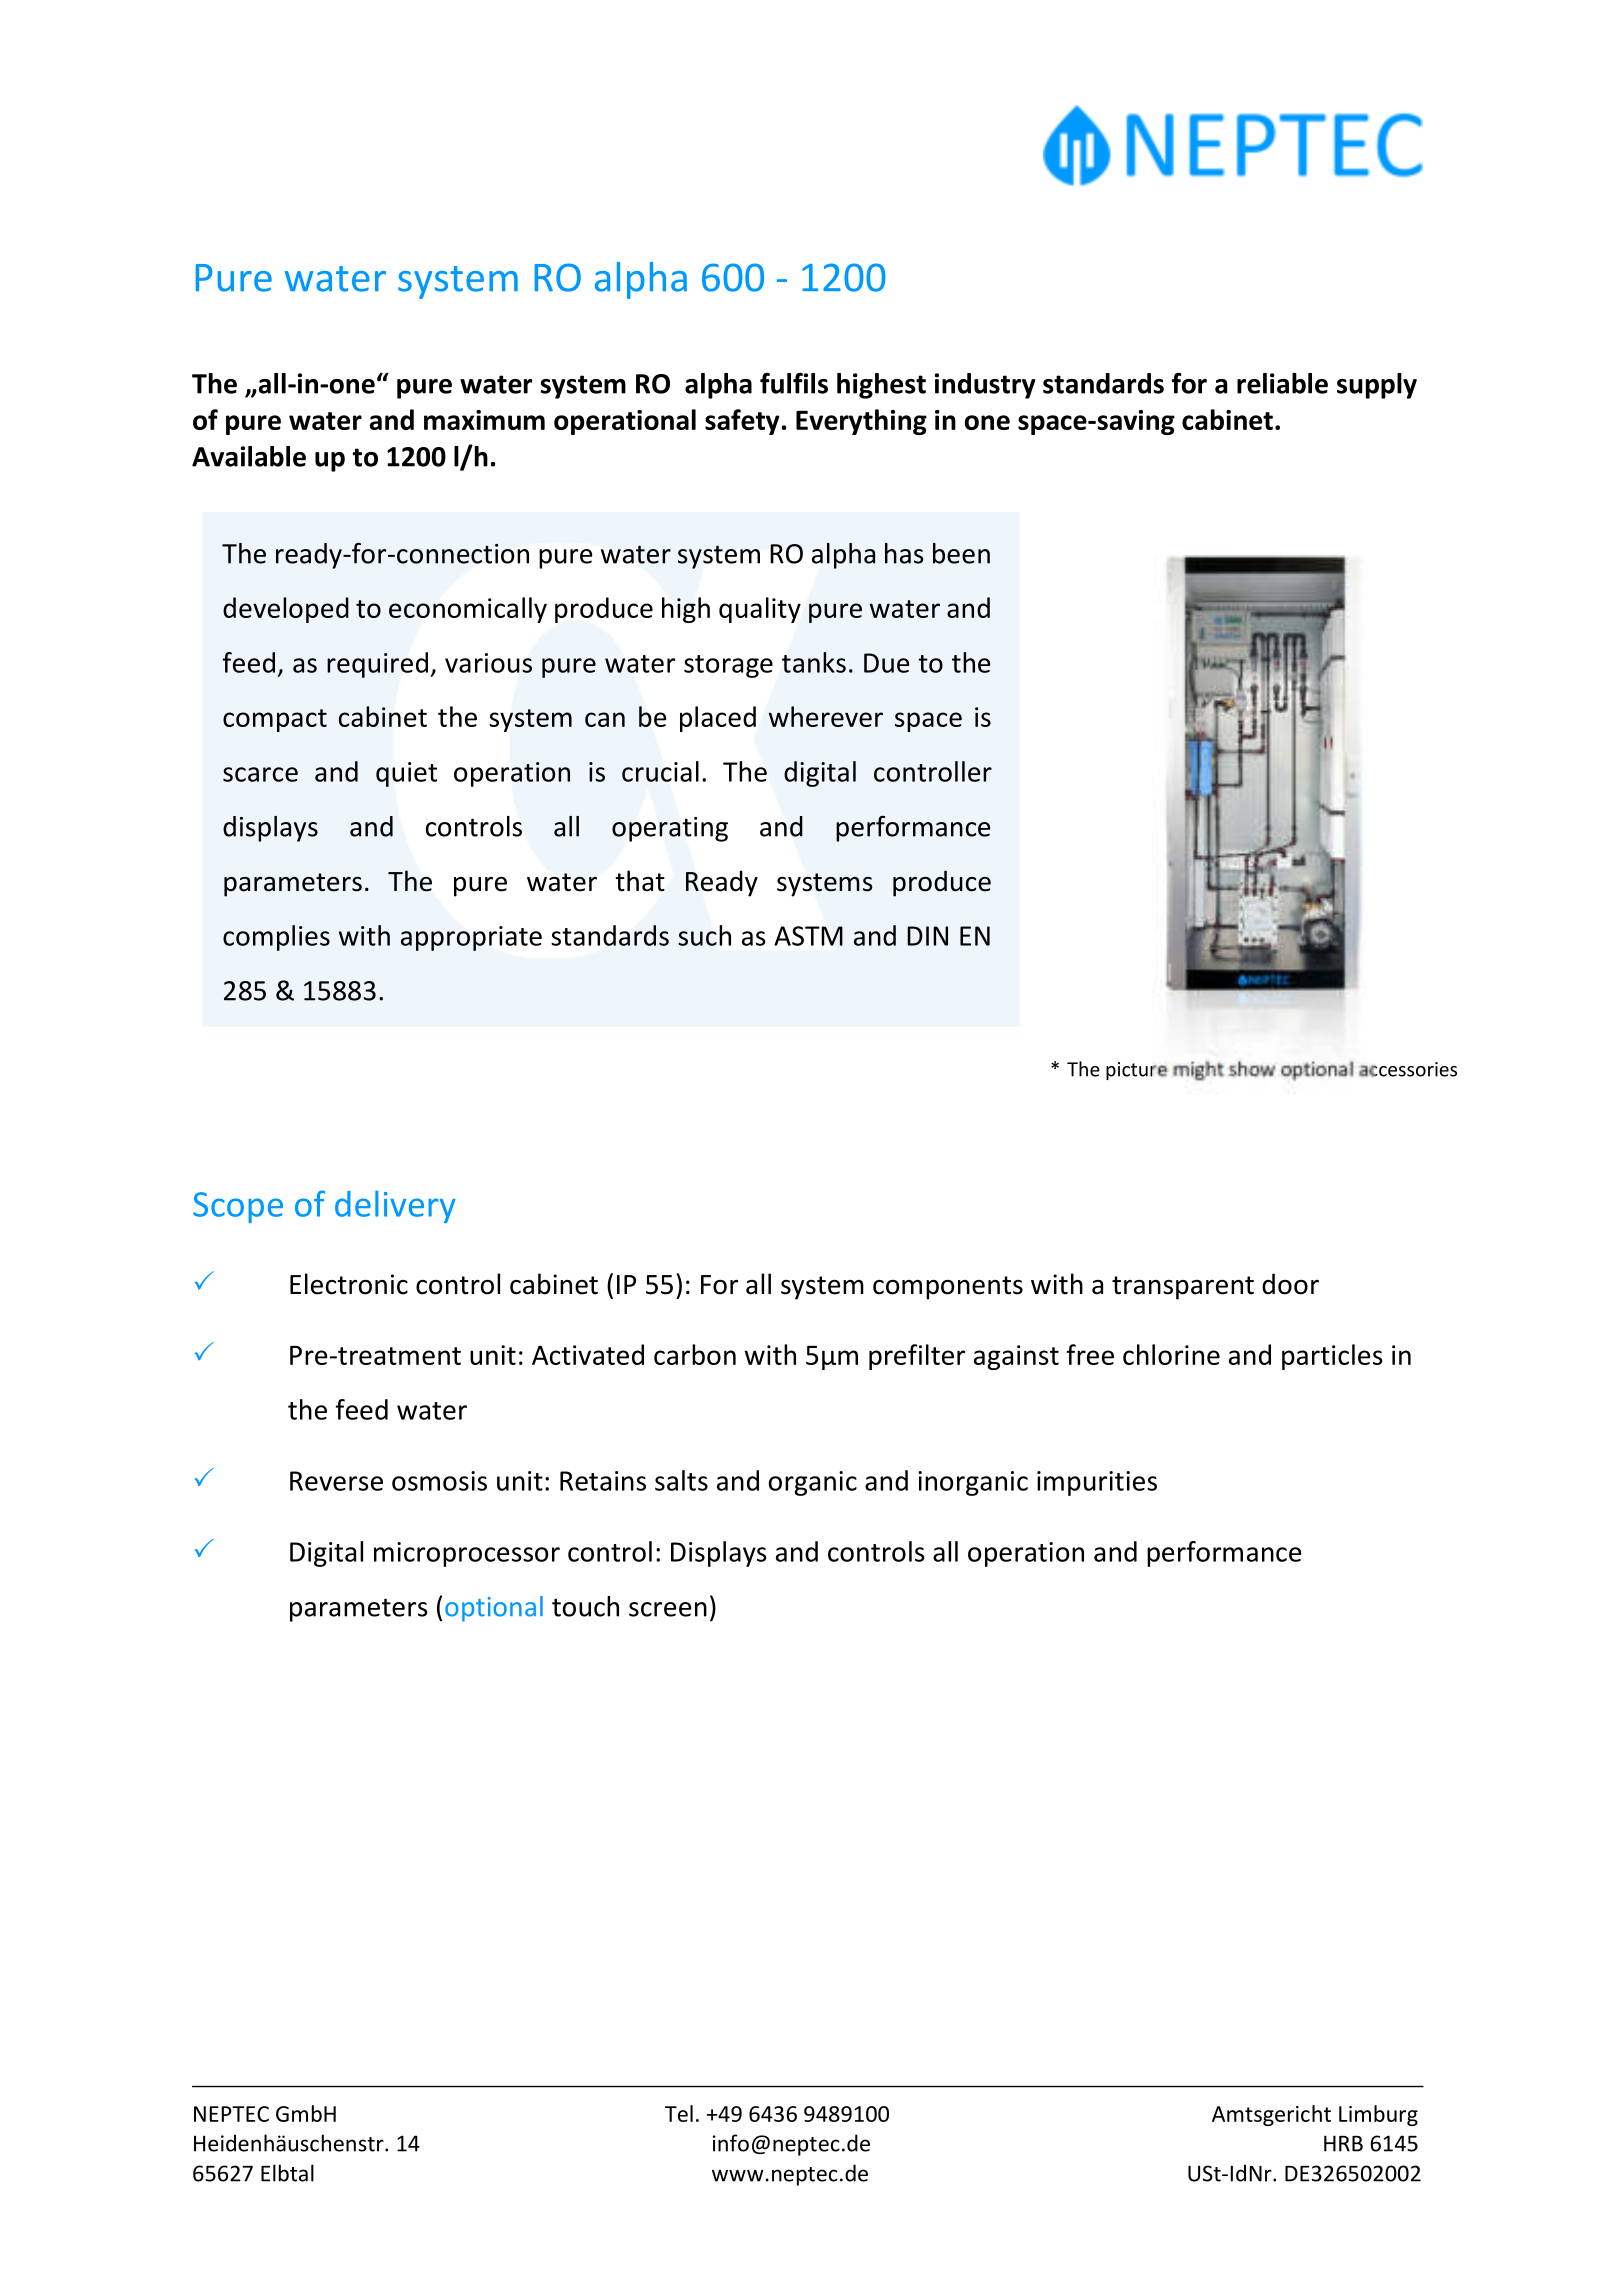 The height and width of the image is (2284, 1614). What do you see at coordinates (668, 1609) in the image?
I see `screen` at bounding box center [668, 1609].
